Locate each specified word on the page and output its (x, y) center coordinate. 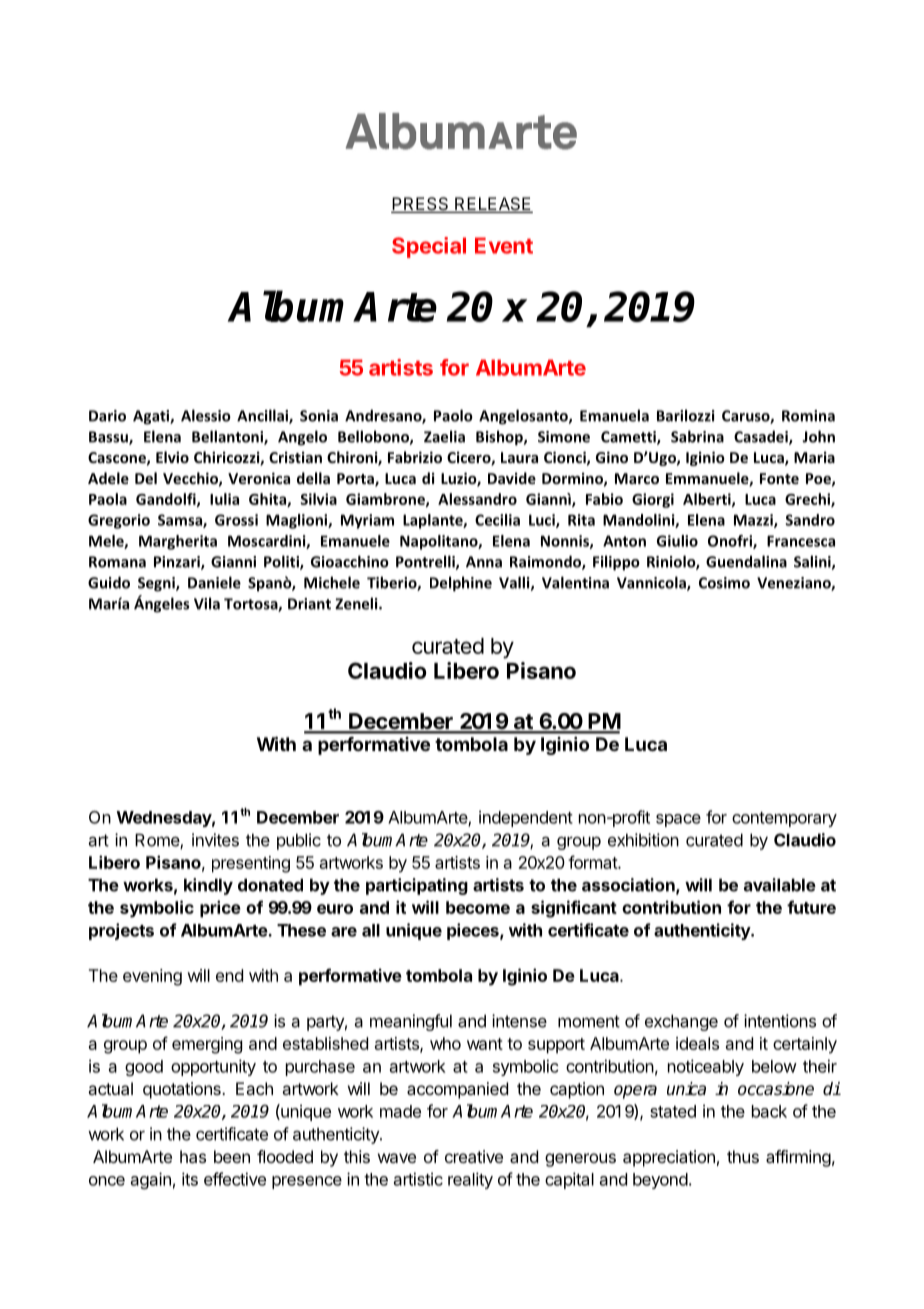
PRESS (421, 205)
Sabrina (697, 436)
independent (526, 818)
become (478, 907)
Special (429, 247)
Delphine (461, 584)
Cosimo (724, 583)
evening (152, 977)
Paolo (453, 415)
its (190, 1179)
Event (504, 245)
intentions (780, 1021)
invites (215, 840)
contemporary (784, 819)
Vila (207, 603)
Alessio (206, 415)
